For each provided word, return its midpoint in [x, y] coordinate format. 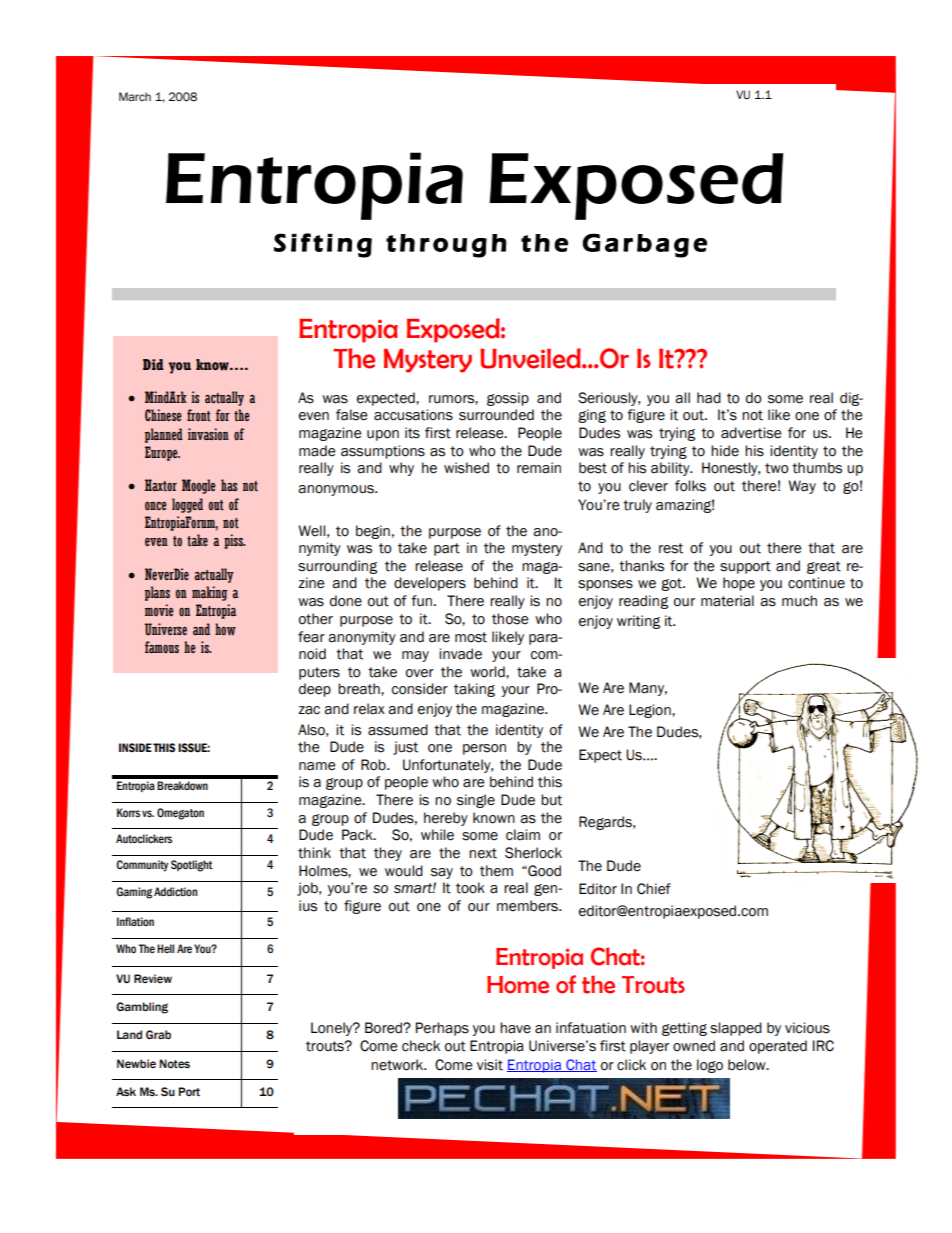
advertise [751, 433]
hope [739, 584]
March [135, 96]
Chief [654, 889]
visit [490, 1065]
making [209, 593]
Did [153, 364]
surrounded [496, 415]
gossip [508, 399]
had [709, 398]
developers [430, 584]
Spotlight [192, 866]
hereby [446, 819]
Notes [174, 1064]
